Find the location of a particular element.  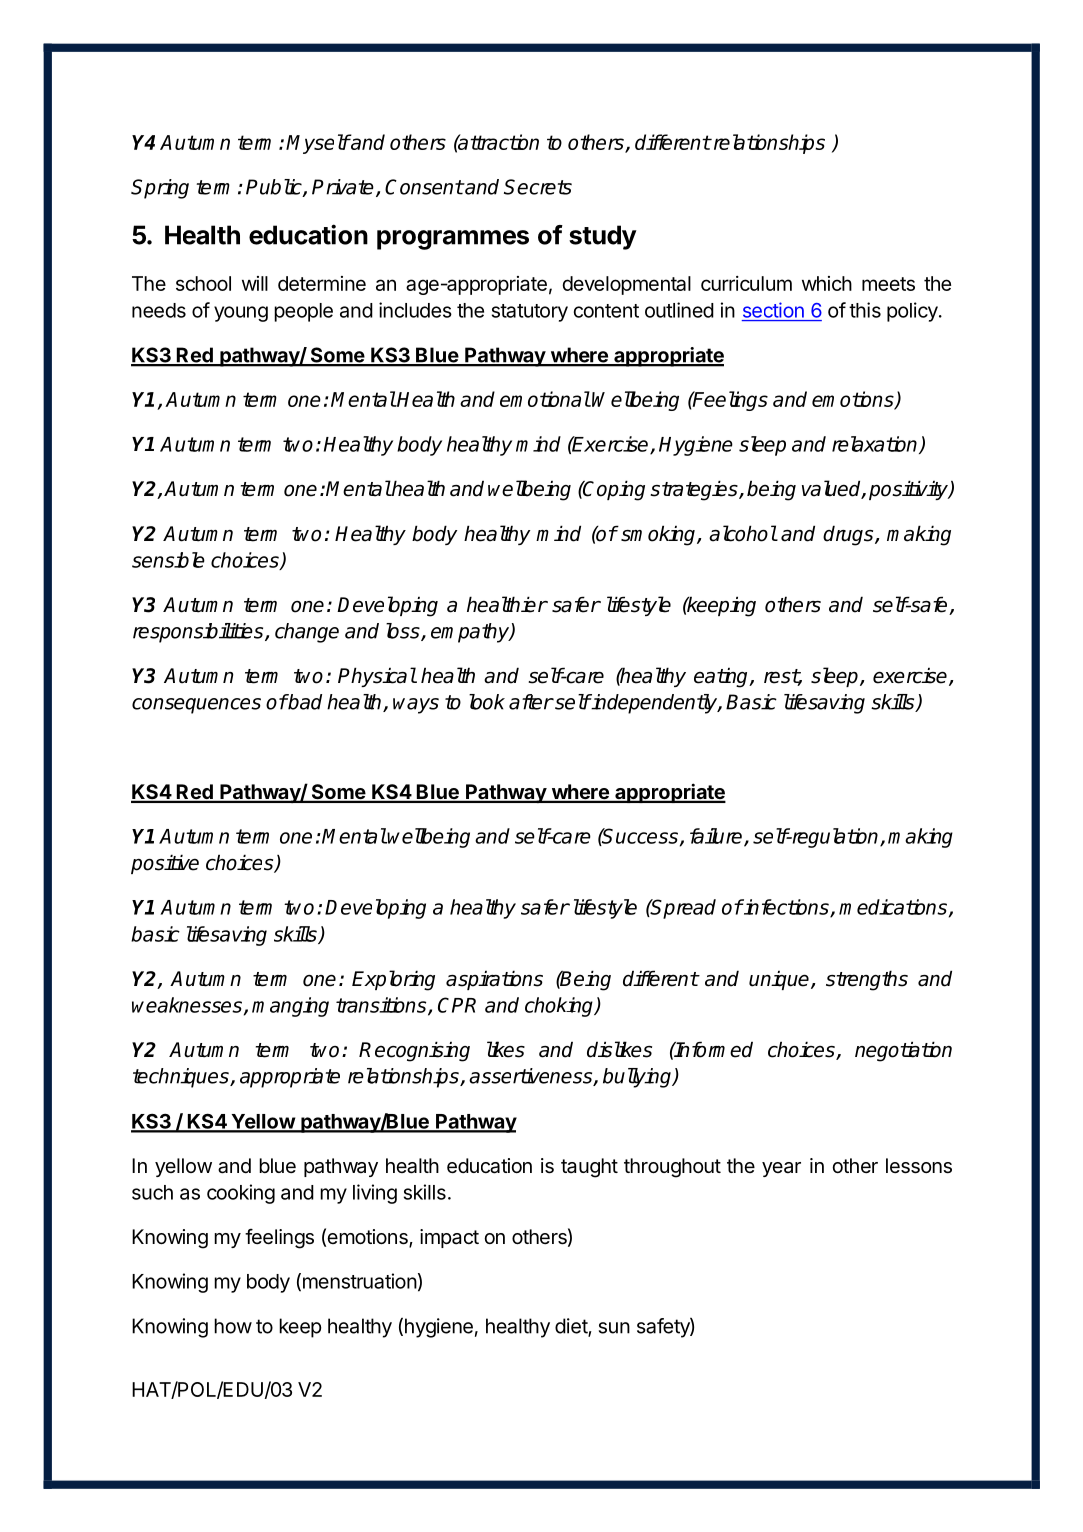

which is located at coordinates (827, 283).
